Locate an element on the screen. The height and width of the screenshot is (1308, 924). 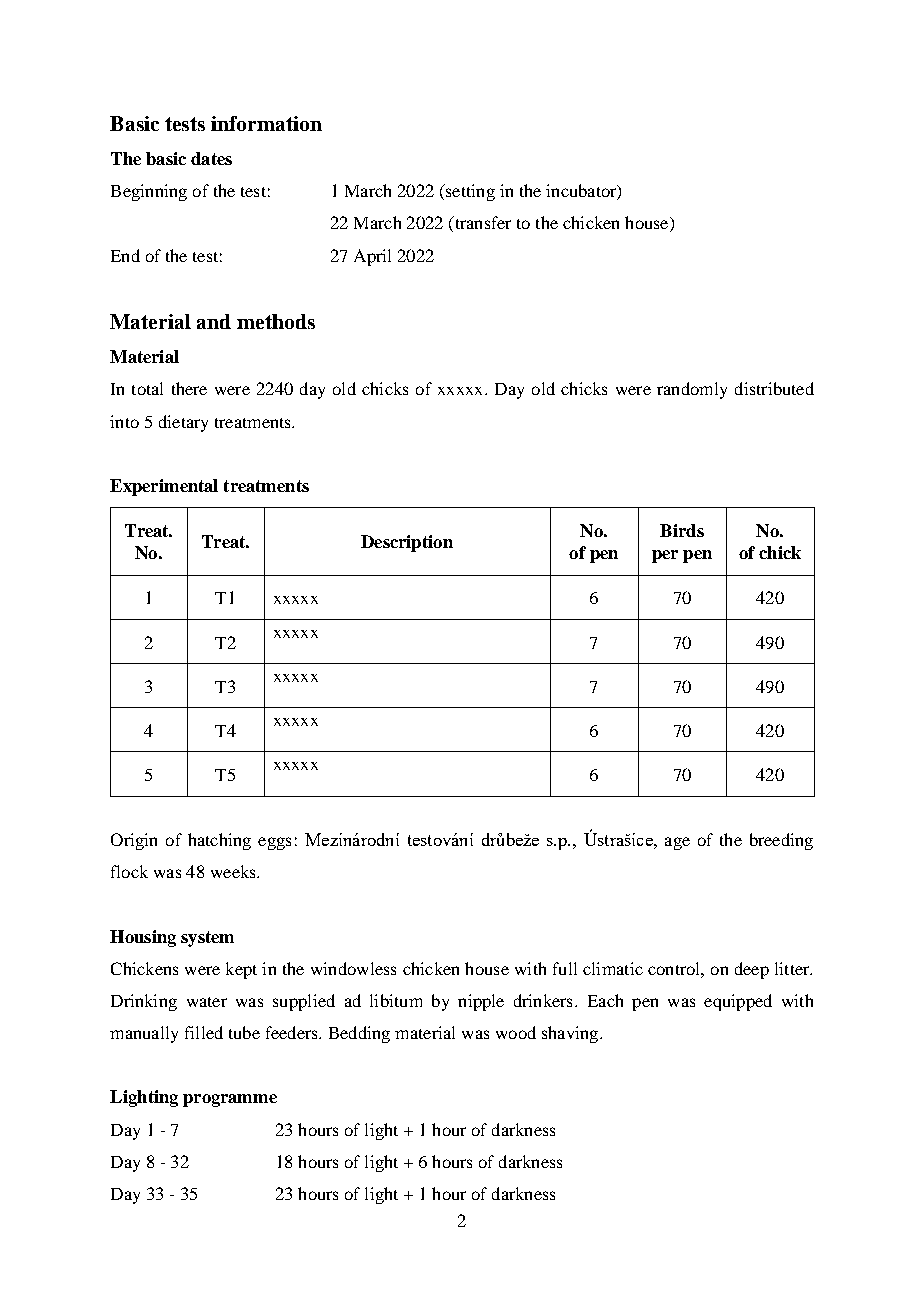
there is located at coordinates (189, 388).
